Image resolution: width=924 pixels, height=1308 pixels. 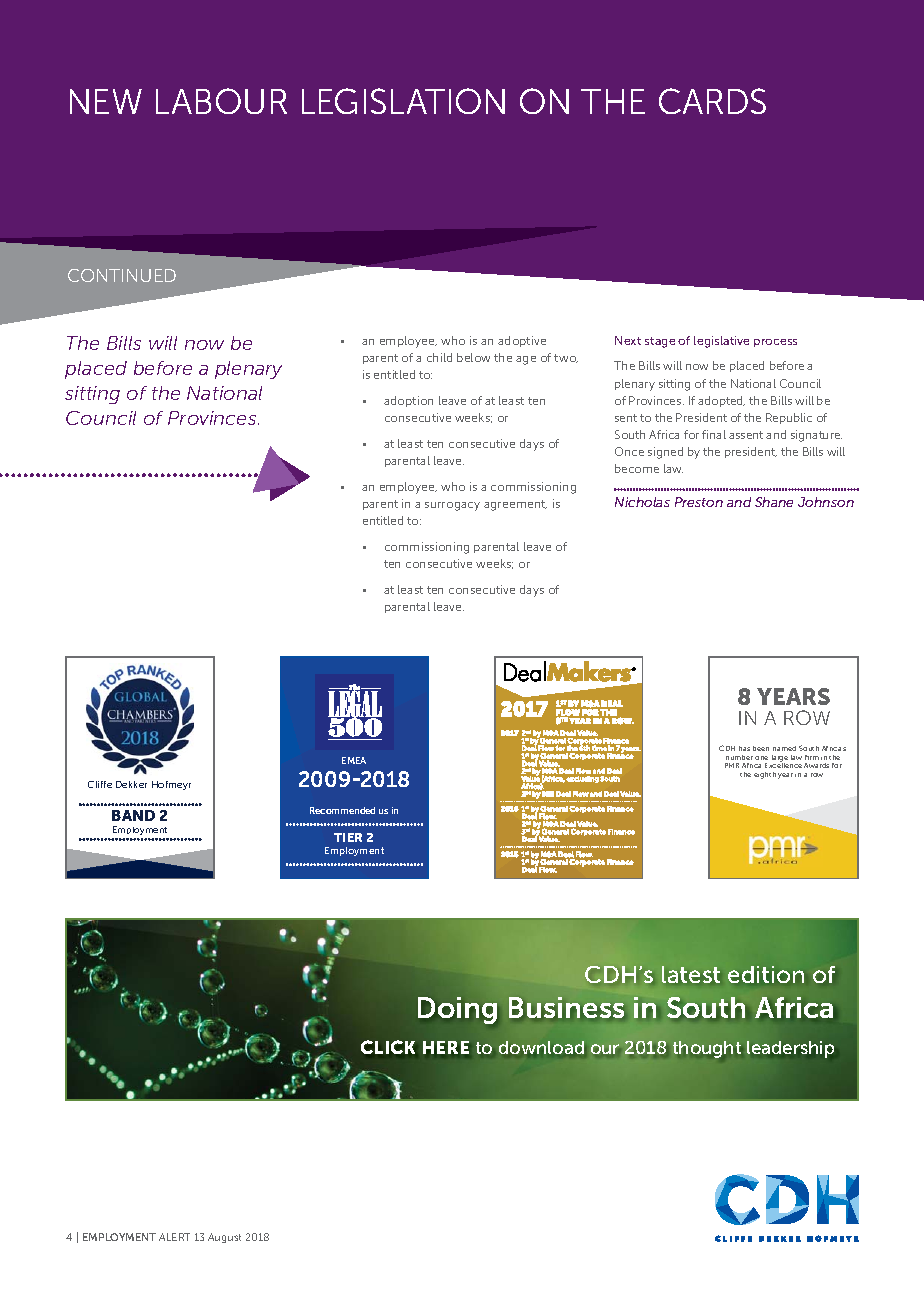 What do you see at coordinates (446, 1047) in the image?
I see `HERE` at bounding box center [446, 1047].
